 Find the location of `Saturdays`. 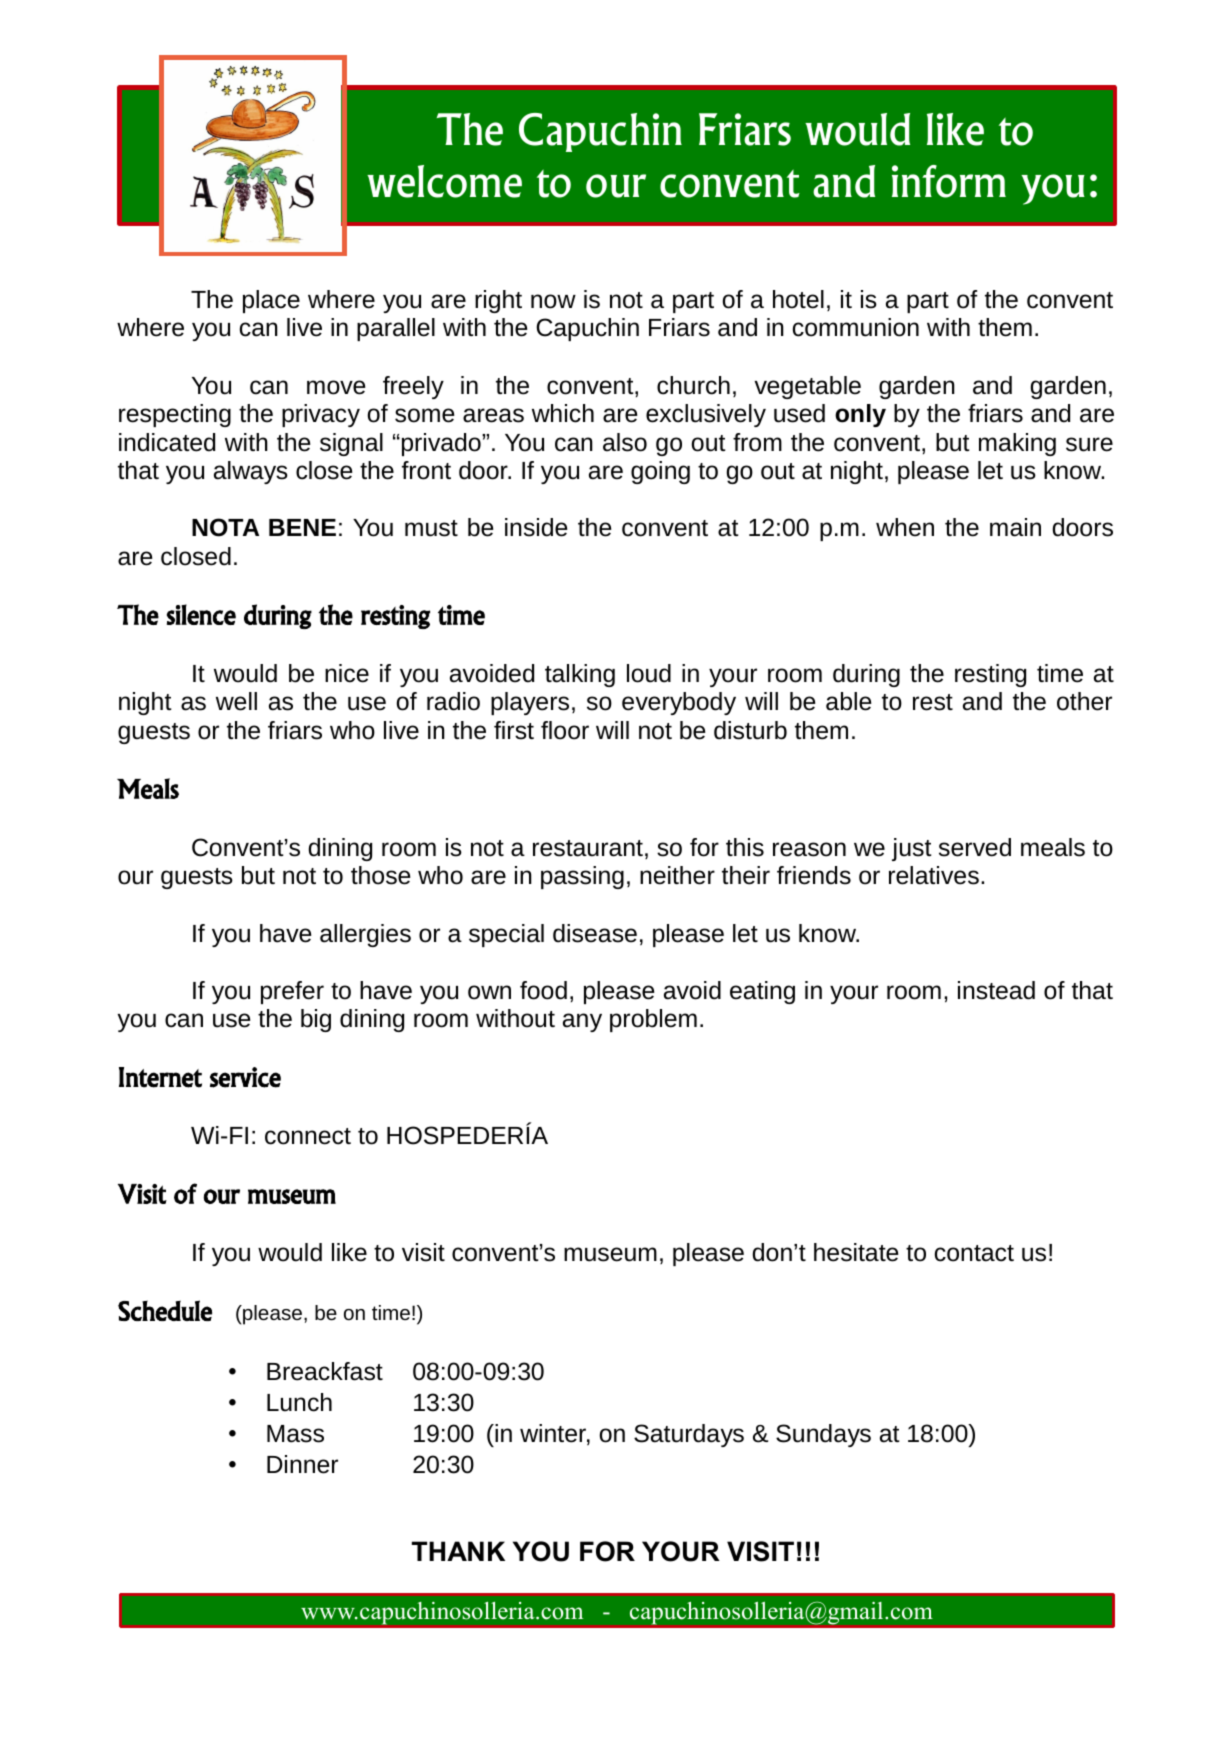

Saturdays is located at coordinates (689, 1435).
